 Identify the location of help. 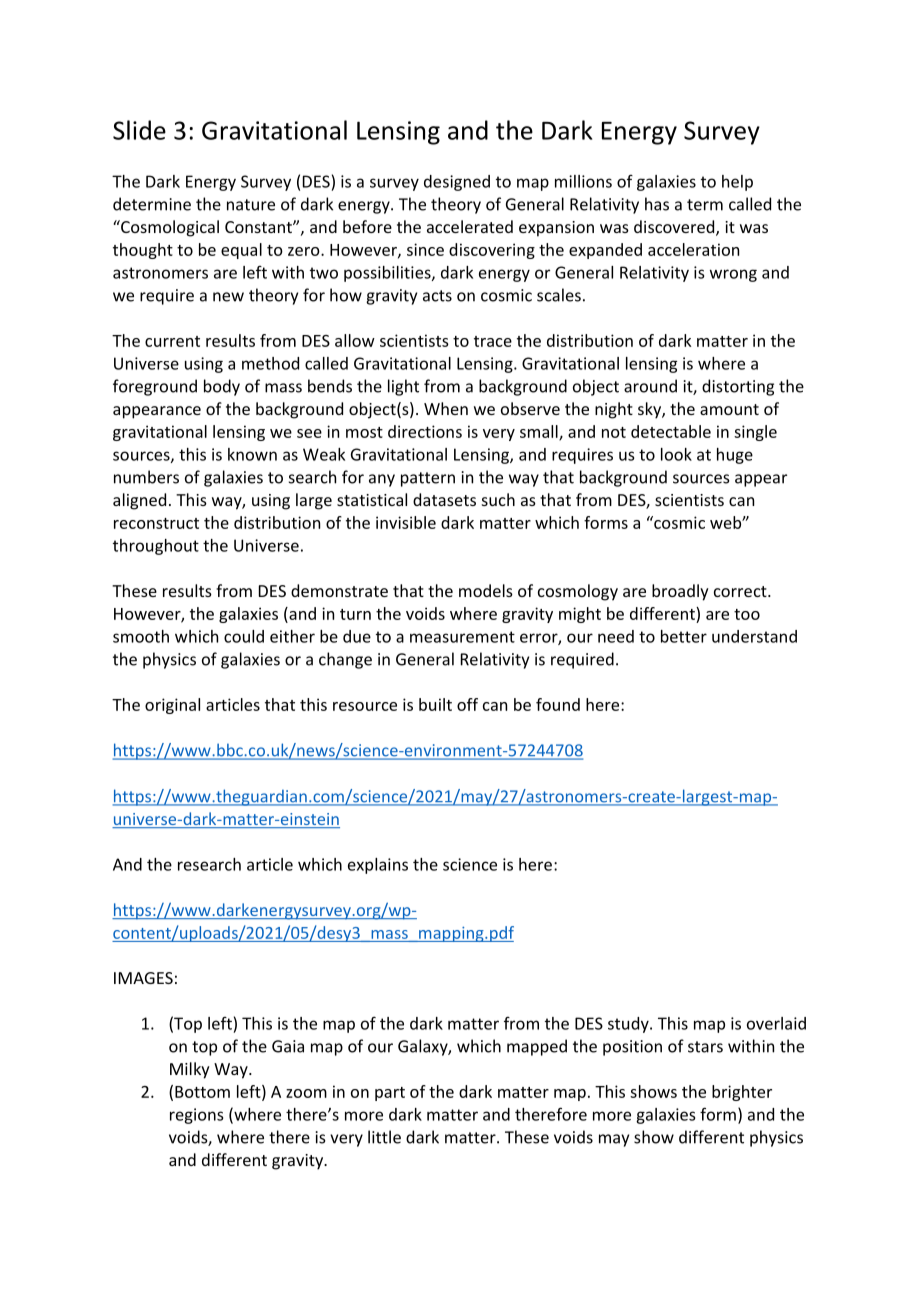
(737, 183).
